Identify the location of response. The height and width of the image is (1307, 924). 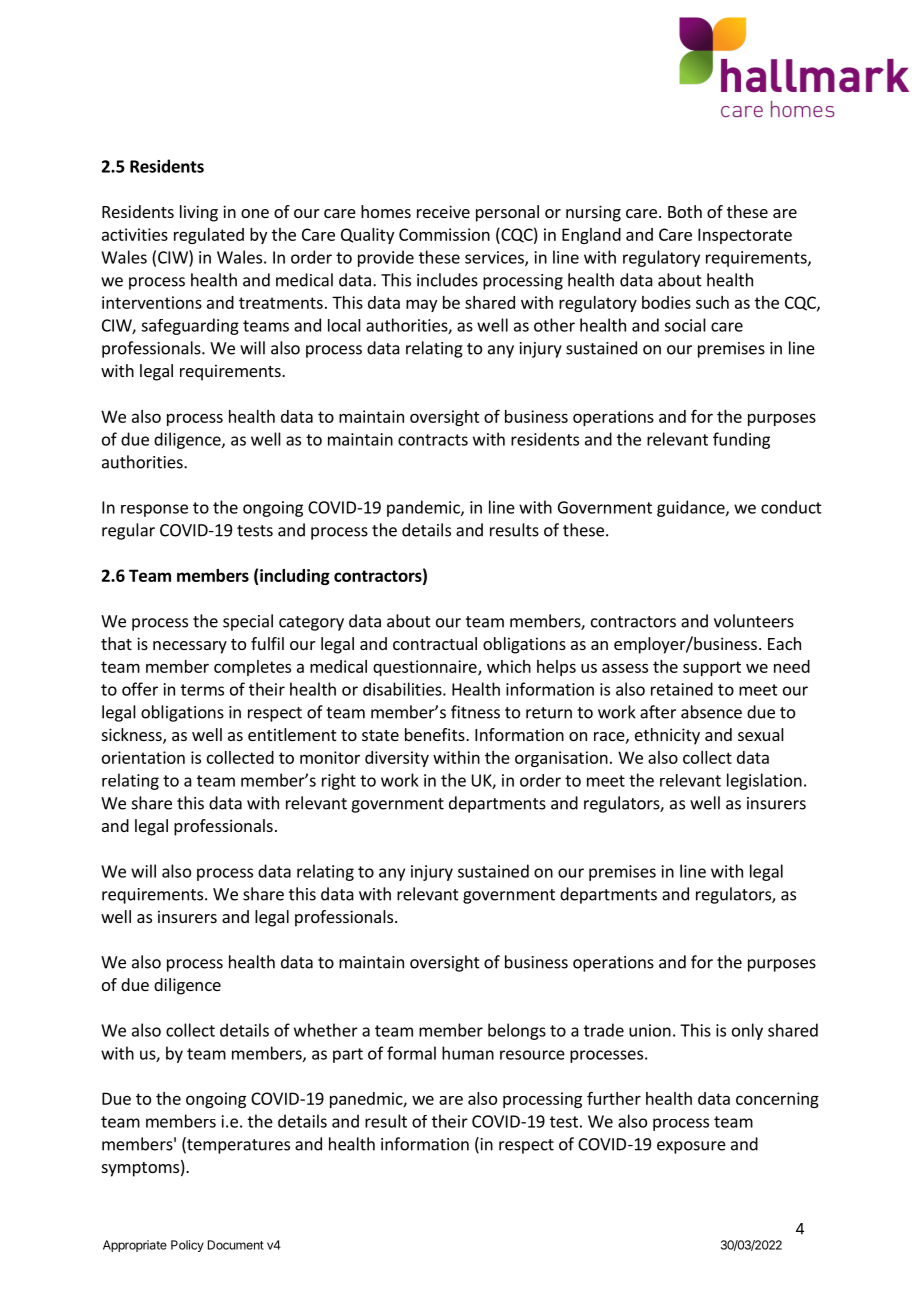
(154, 510).
